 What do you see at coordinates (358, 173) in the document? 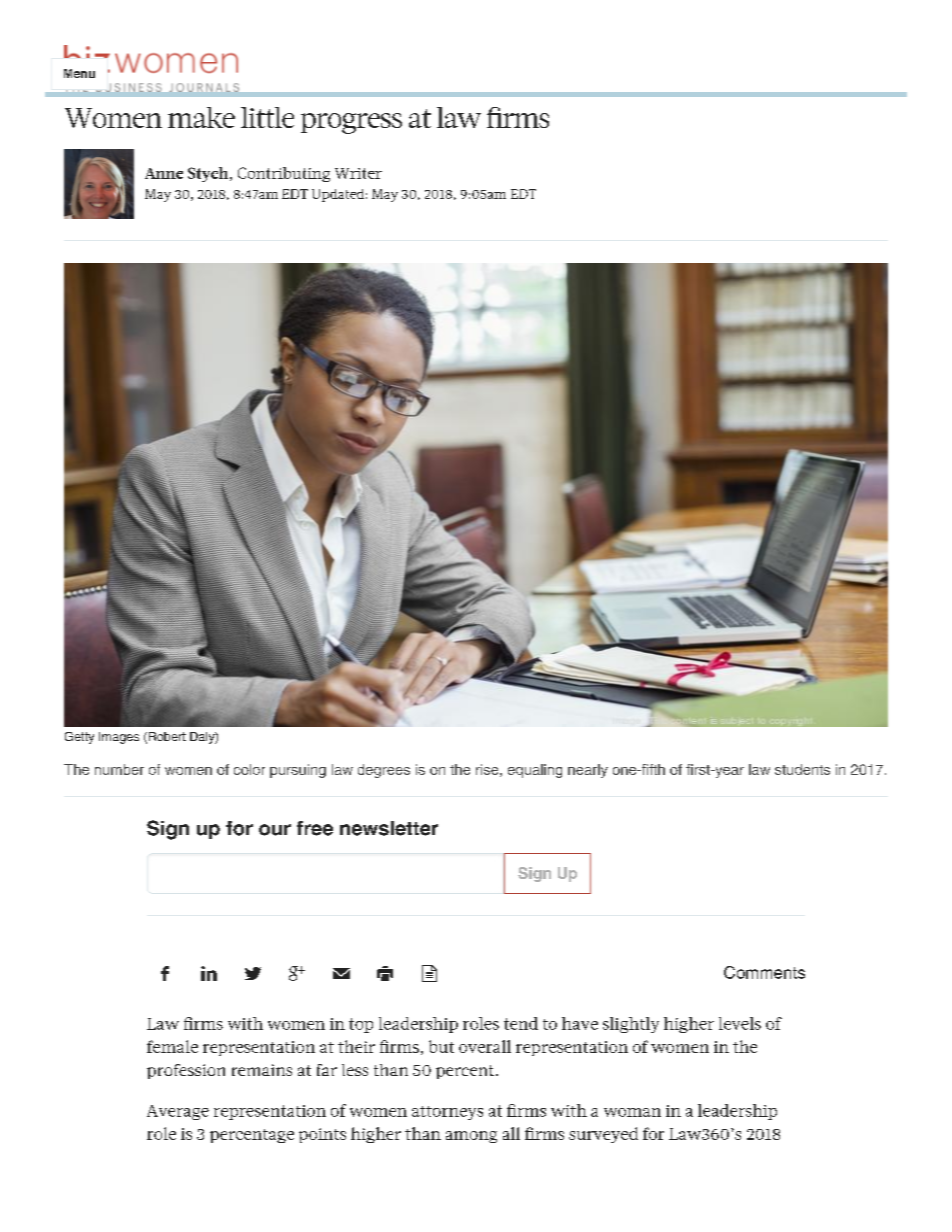
I see `Writer` at bounding box center [358, 173].
